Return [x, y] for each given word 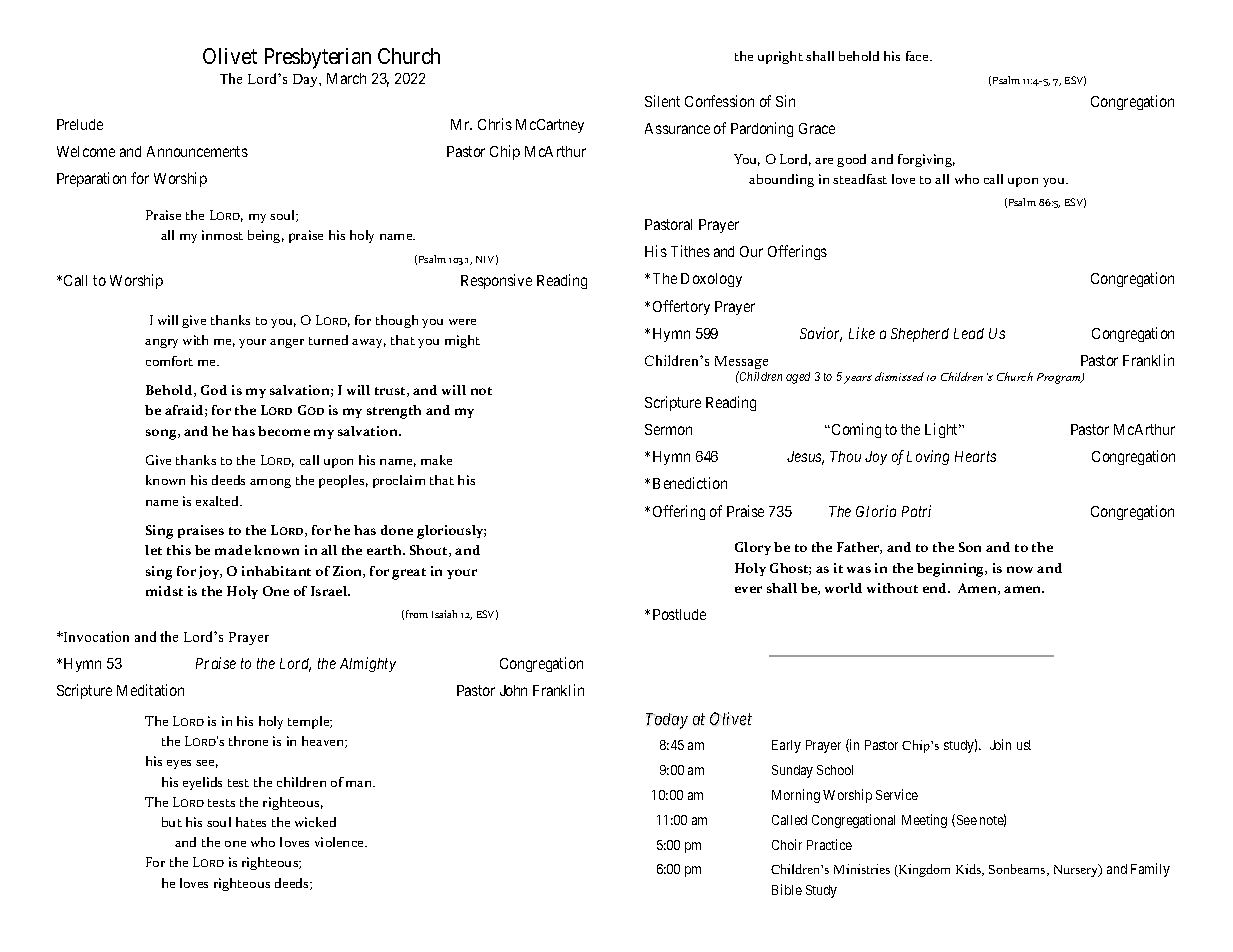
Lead [969, 333]
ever [748, 589]
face [918, 56]
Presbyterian [318, 58]
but [172, 822]
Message [741, 364]
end [936, 588]
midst [164, 591]
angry [161, 343]
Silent [662, 101]
